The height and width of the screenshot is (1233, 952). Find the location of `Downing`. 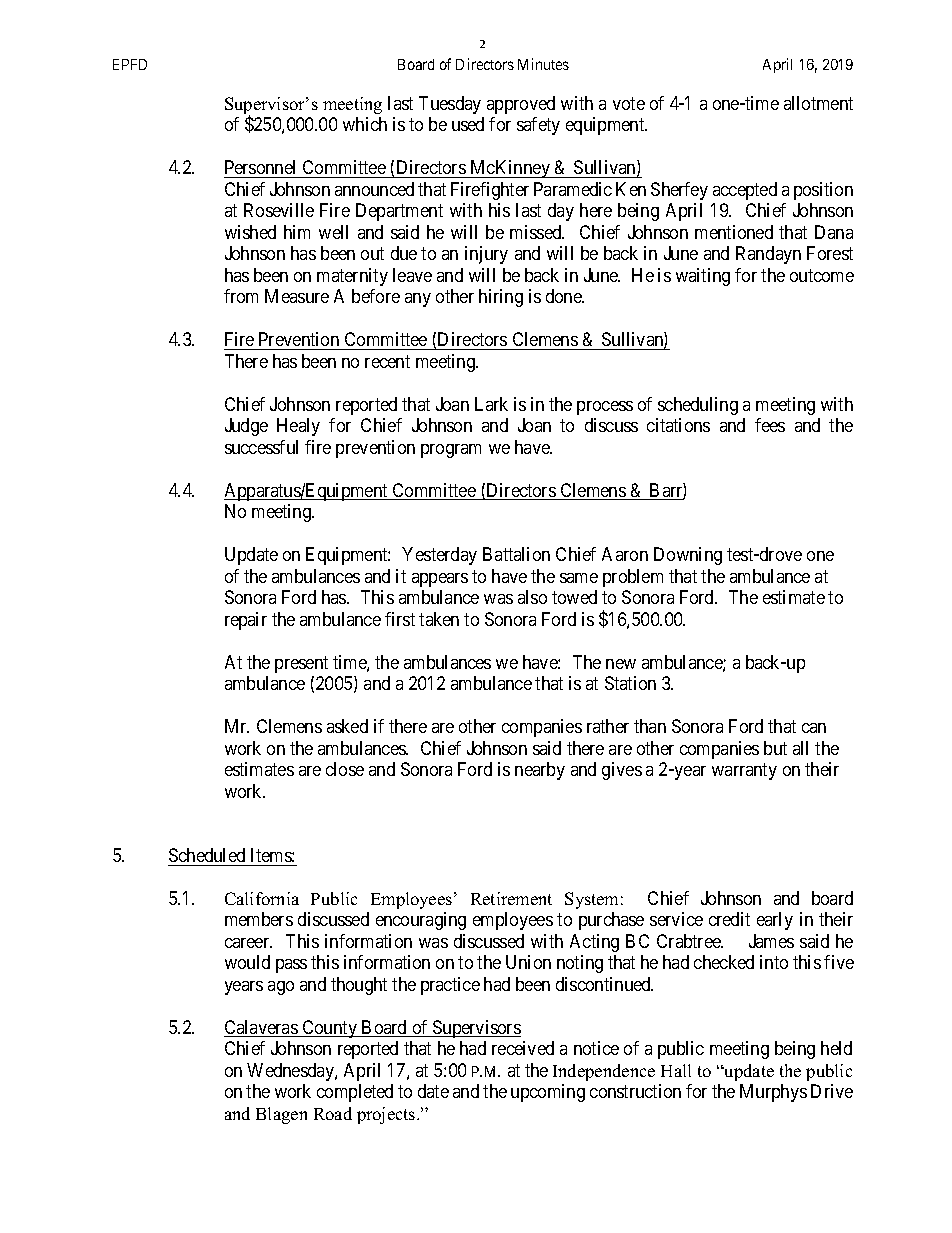

Downing is located at coordinates (688, 556).
